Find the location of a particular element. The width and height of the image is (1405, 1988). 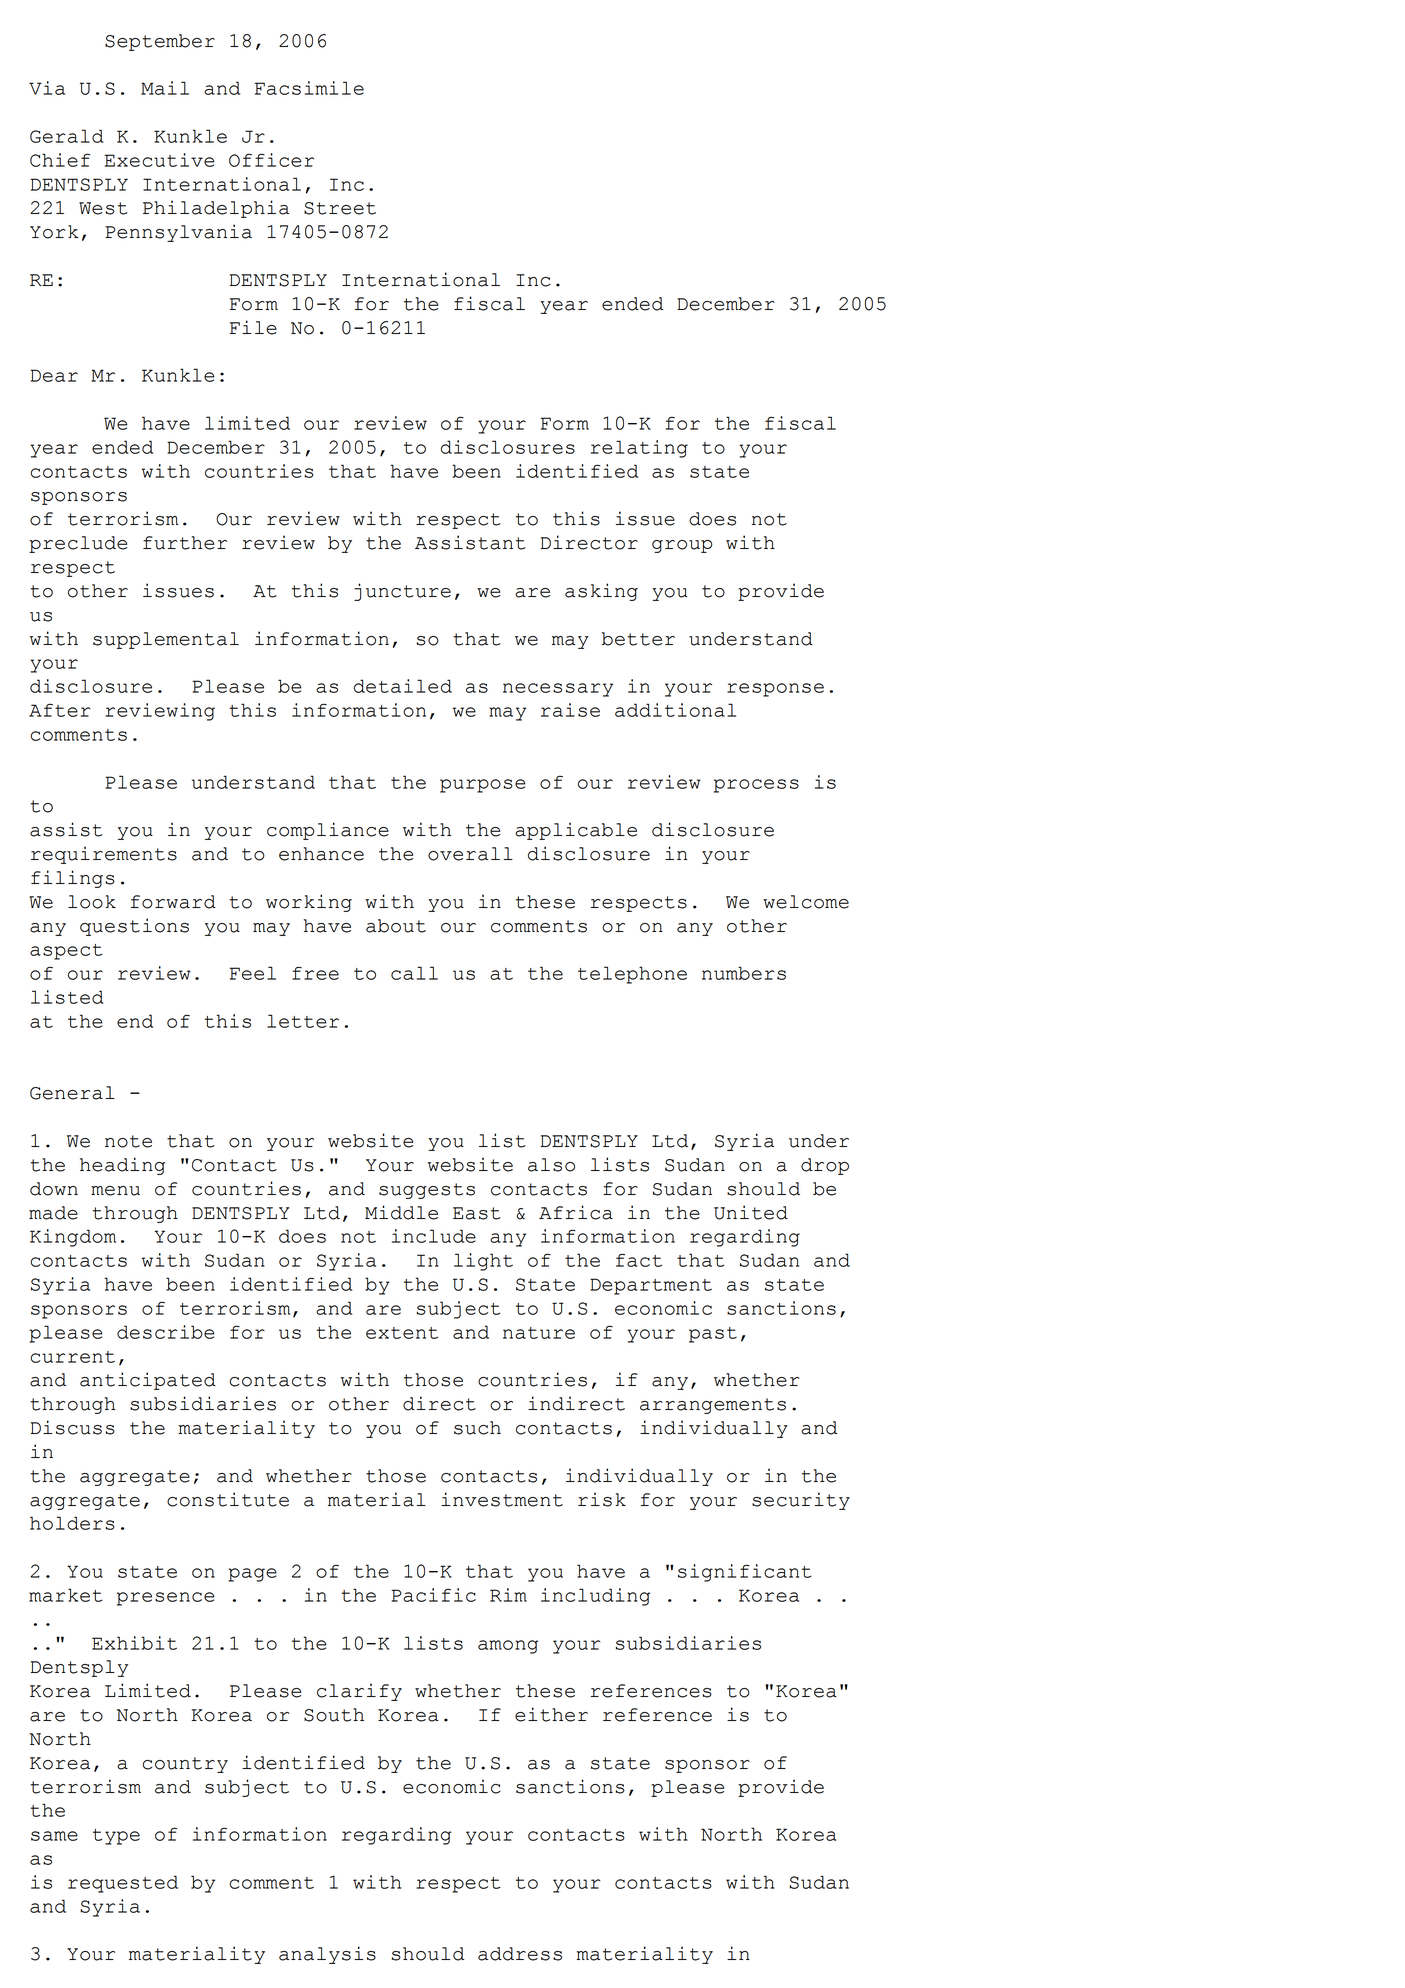

numbers is located at coordinates (744, 973).
